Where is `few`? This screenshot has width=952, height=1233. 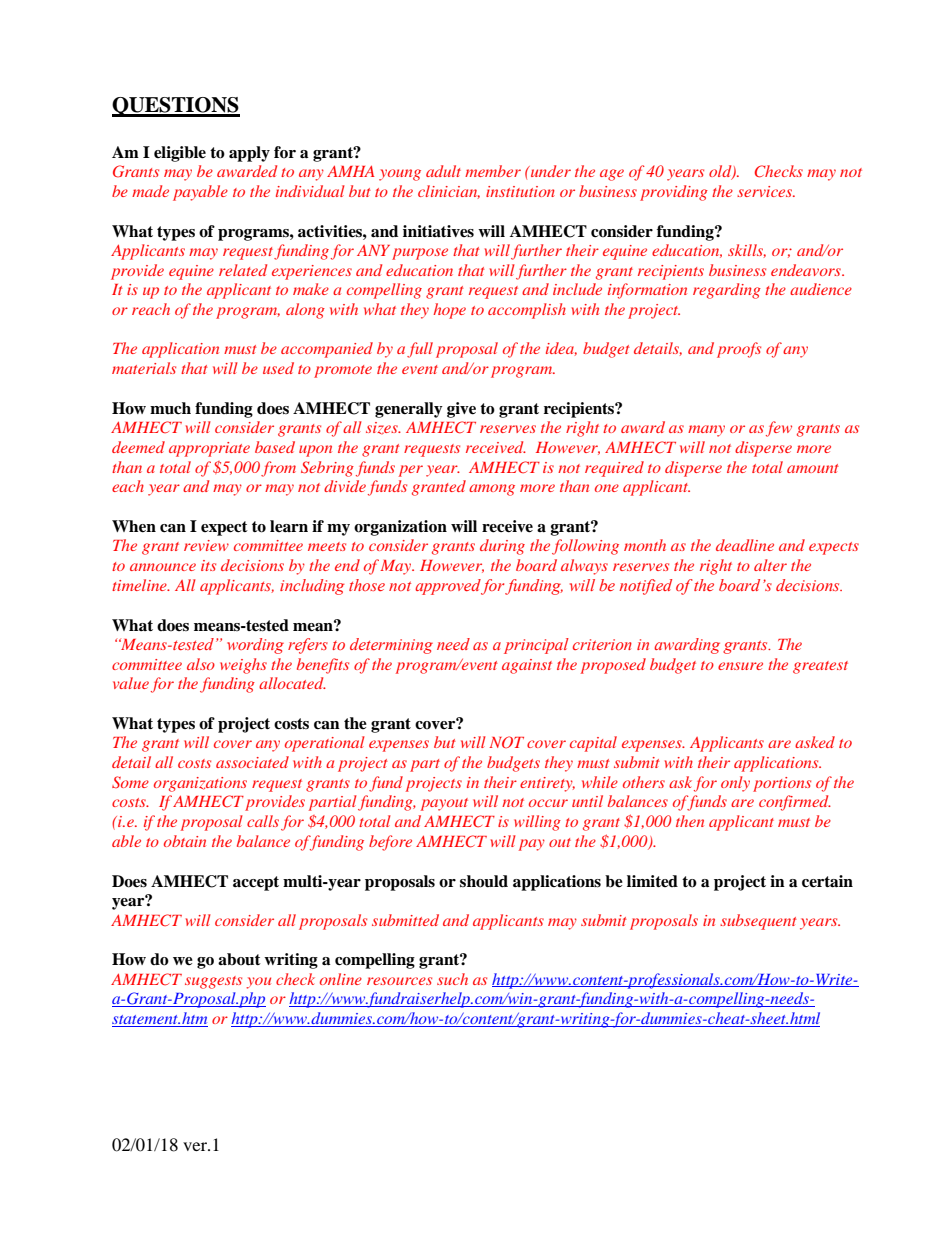
few is located at coordinates (779, 429).
